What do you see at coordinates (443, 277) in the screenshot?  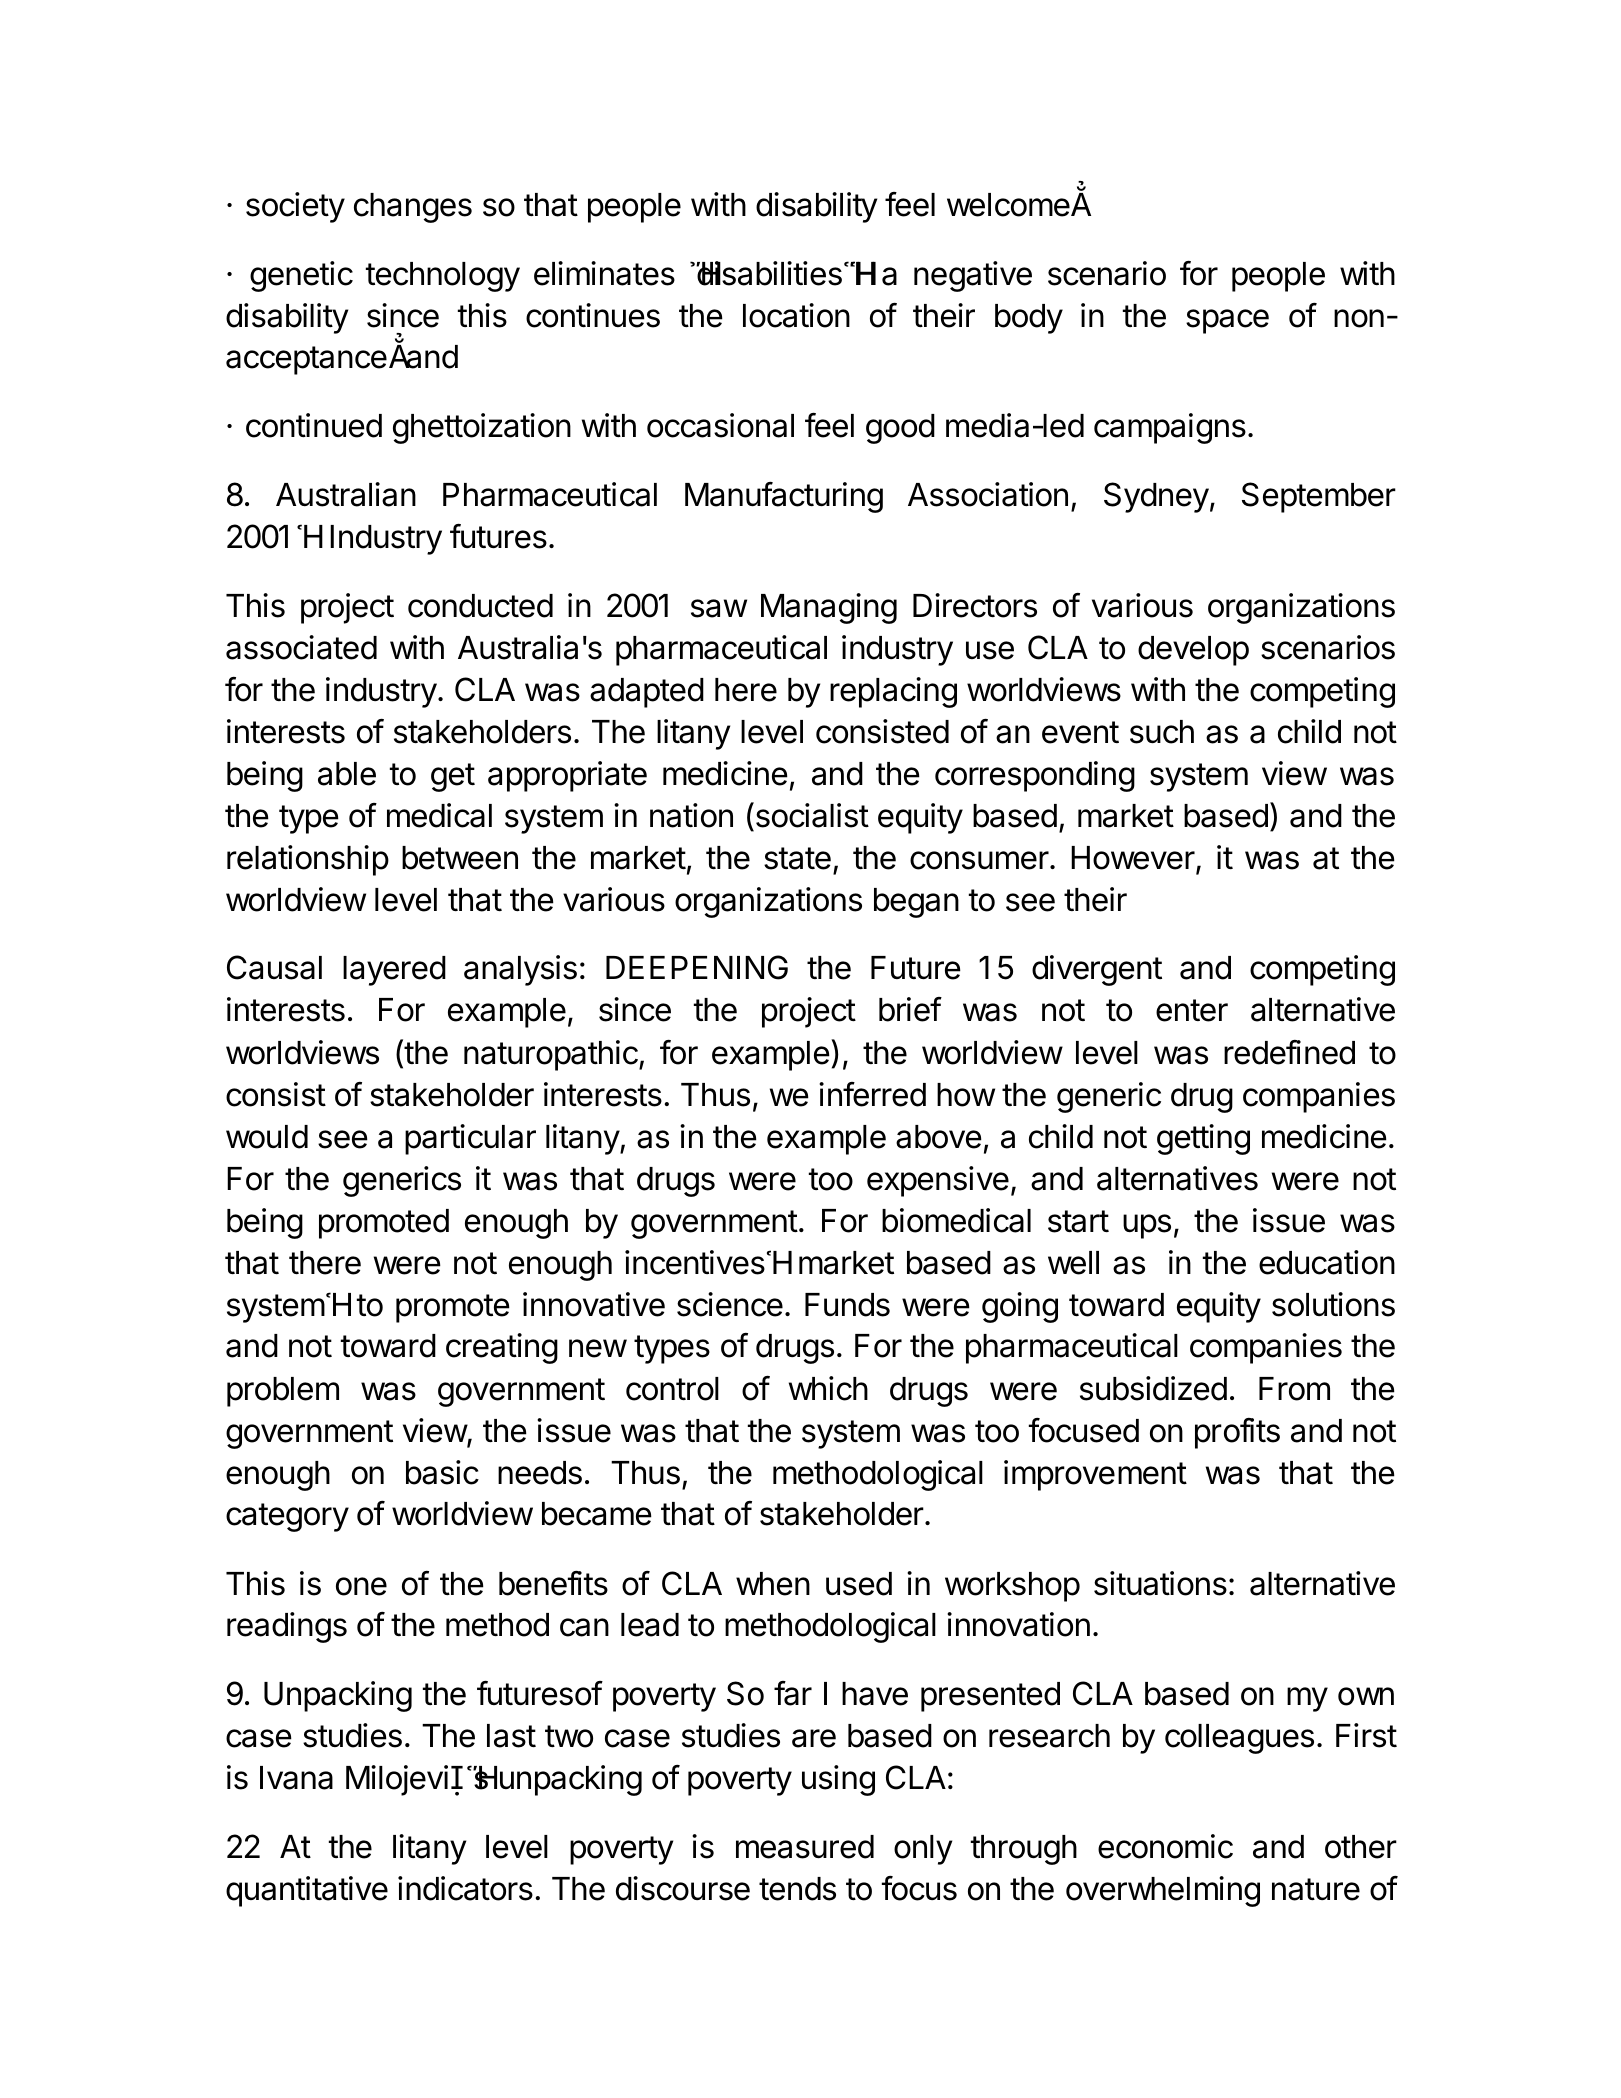 I see `technology` at bounding box center [443, 277].
